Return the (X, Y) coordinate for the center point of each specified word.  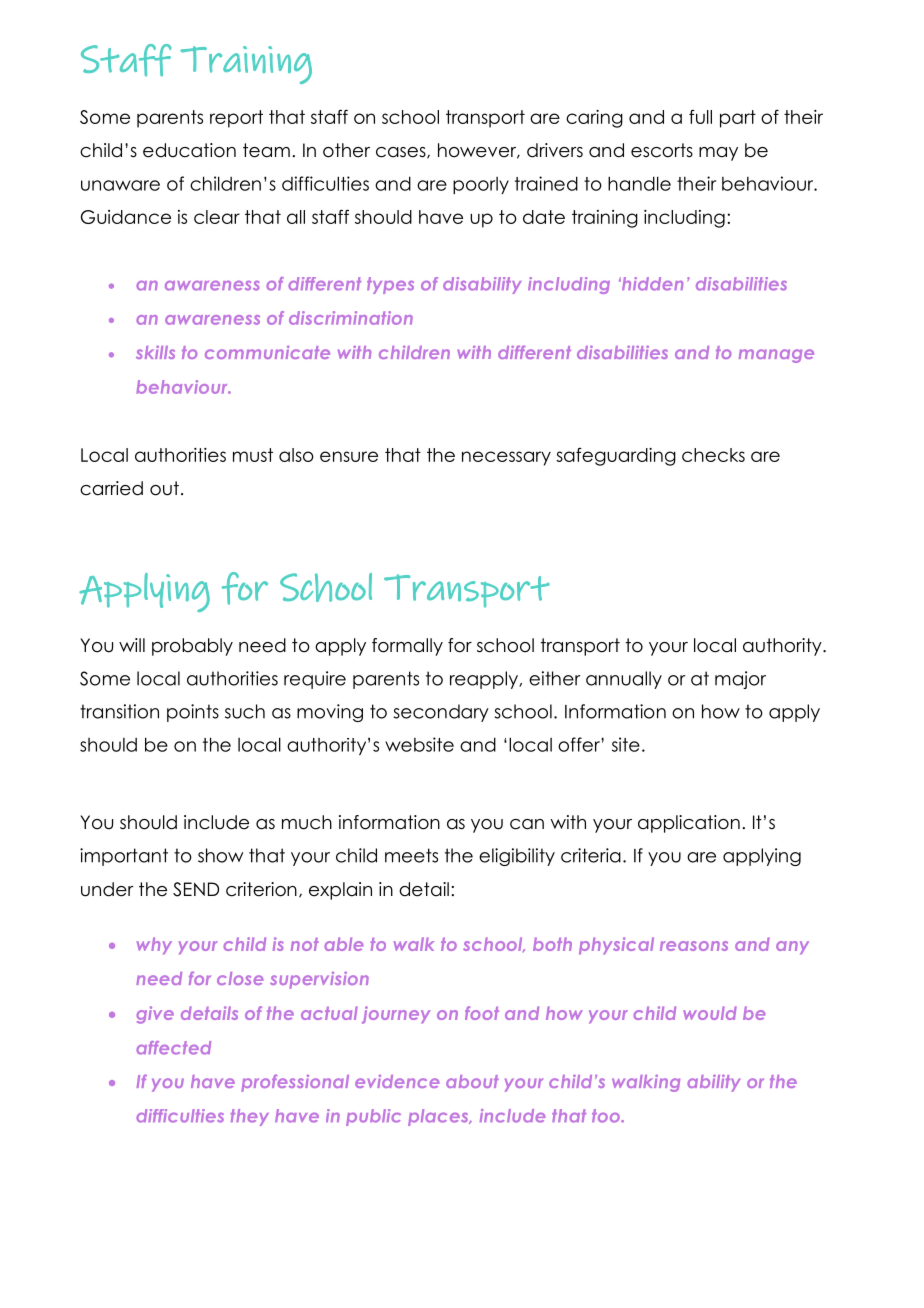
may (718, 154)
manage (776, 356)
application (689, 824)
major (740, 680)
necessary (506, 458)
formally (407, 647)
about (472, 1081)
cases (402, 153)
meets (411, 855)
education (189, 150)
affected (173, 1048)
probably (192, 647)
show (220, 855)
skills (155, 352)
